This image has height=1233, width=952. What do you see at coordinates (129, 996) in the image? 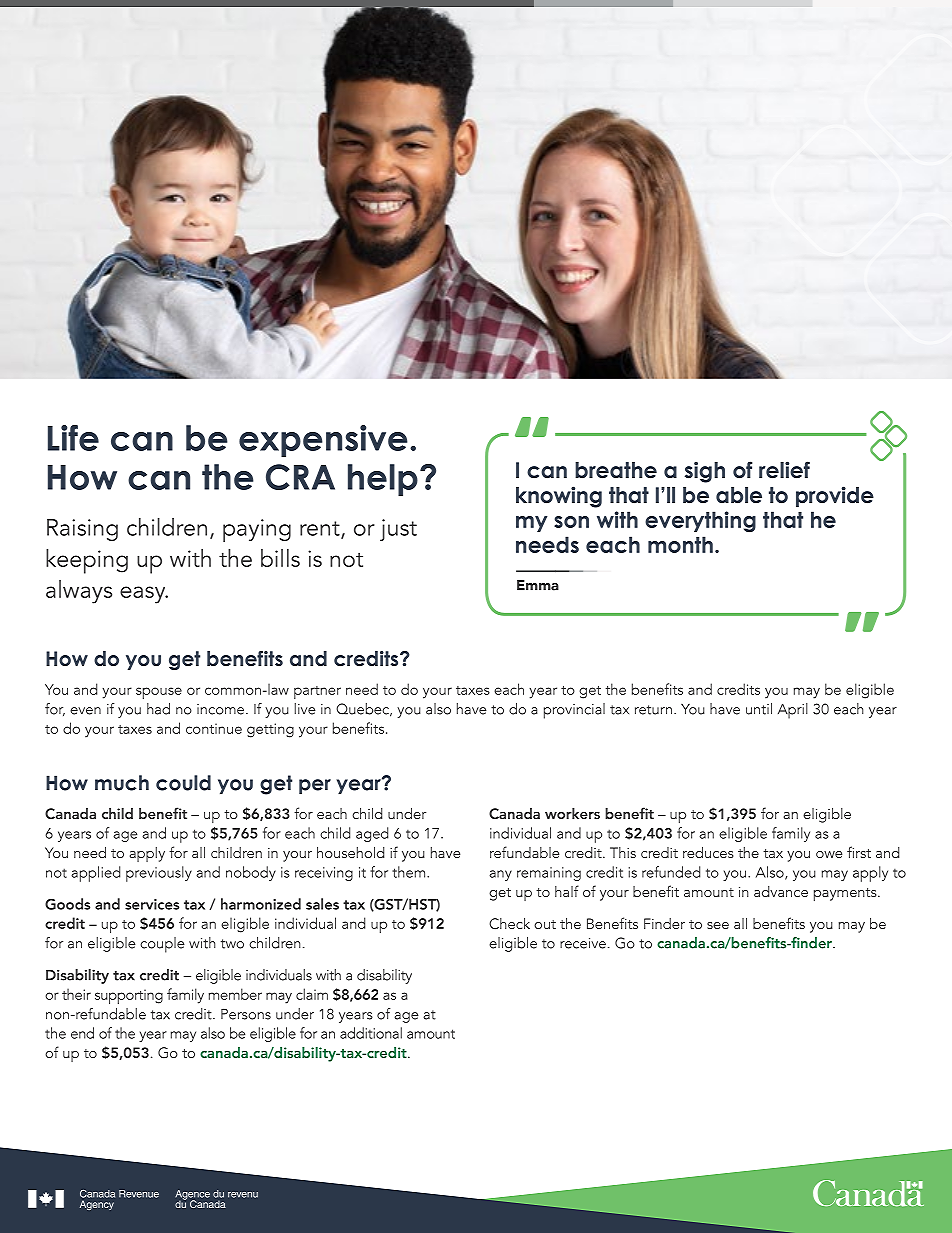
I see `supporting` at bounding box center [129, 996].
